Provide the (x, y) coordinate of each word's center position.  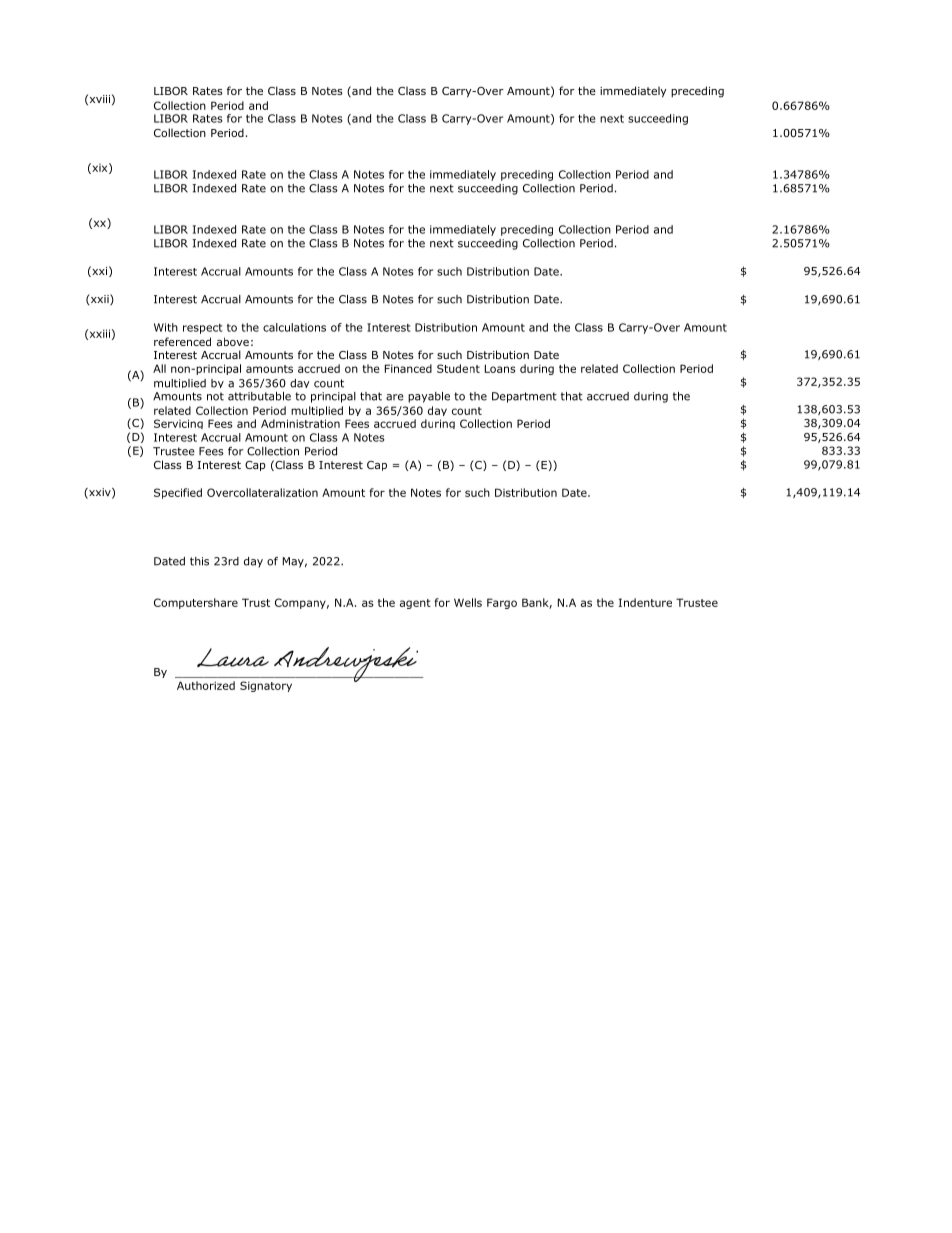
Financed (408, 368)
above (233, 341)
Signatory (266, 686)
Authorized (206, 685)
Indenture (645, 602)
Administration (300, 423)
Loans (500, 368)
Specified (178, 493)
